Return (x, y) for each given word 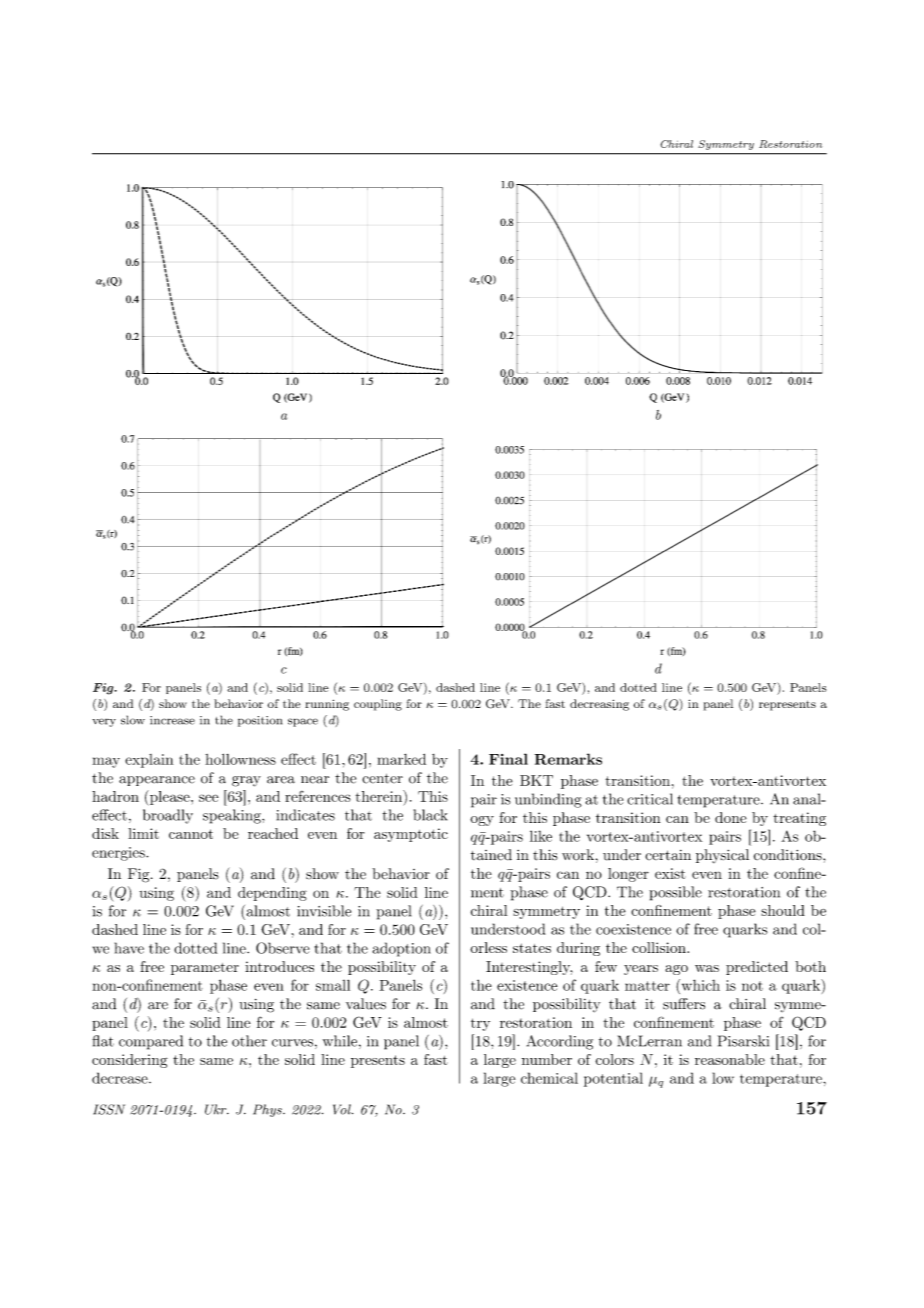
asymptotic (411, 835)
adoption (402, 949)
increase (172, 720)
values (366, 1004)
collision (660, 947)
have (129, 948)
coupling (378, 705)
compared (151, 1042)
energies (119, 854)
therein (380, 797)
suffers (684, 1004)
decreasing (599, 705)
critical (650, 799)
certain (668, 855)
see (208, 798)
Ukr (217, 1109)
